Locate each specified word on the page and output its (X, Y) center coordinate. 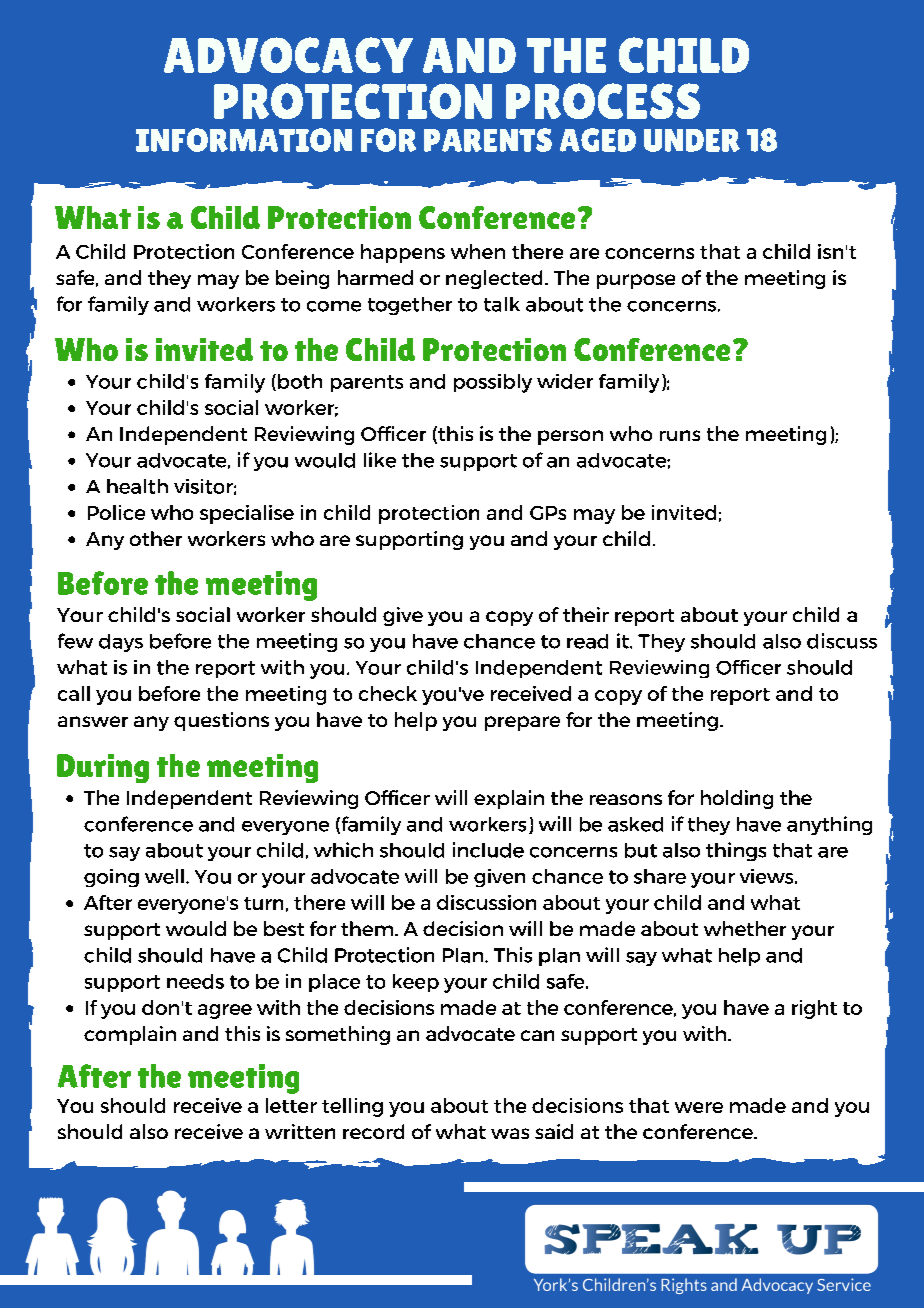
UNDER (692, 140)
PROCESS (603, 101)
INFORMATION (244, 140)
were (699, 1107)
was (510, 1133)
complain (130, 1035)
